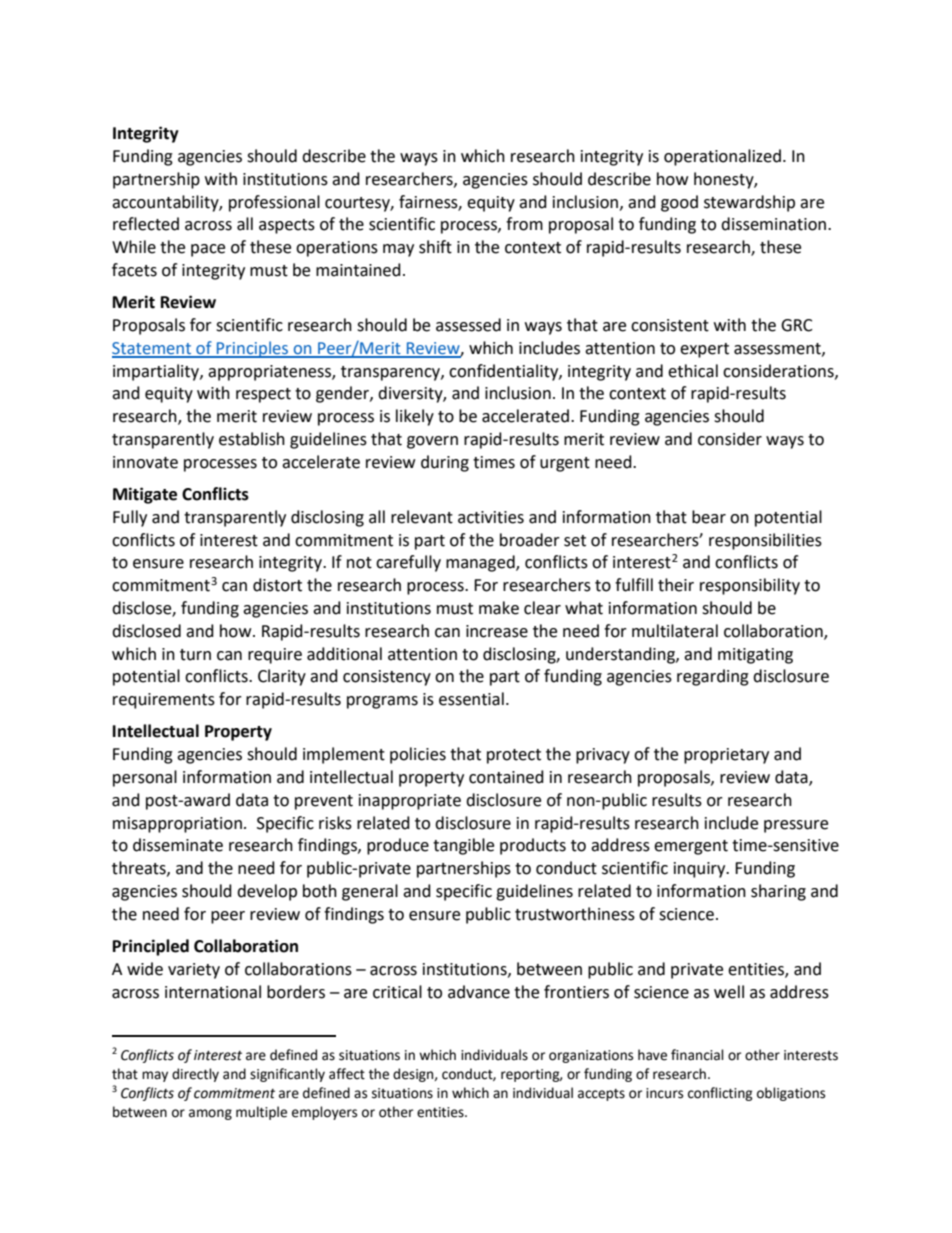 This document has height=1233, width=952. I want to click on professional, so click(274, 203).
